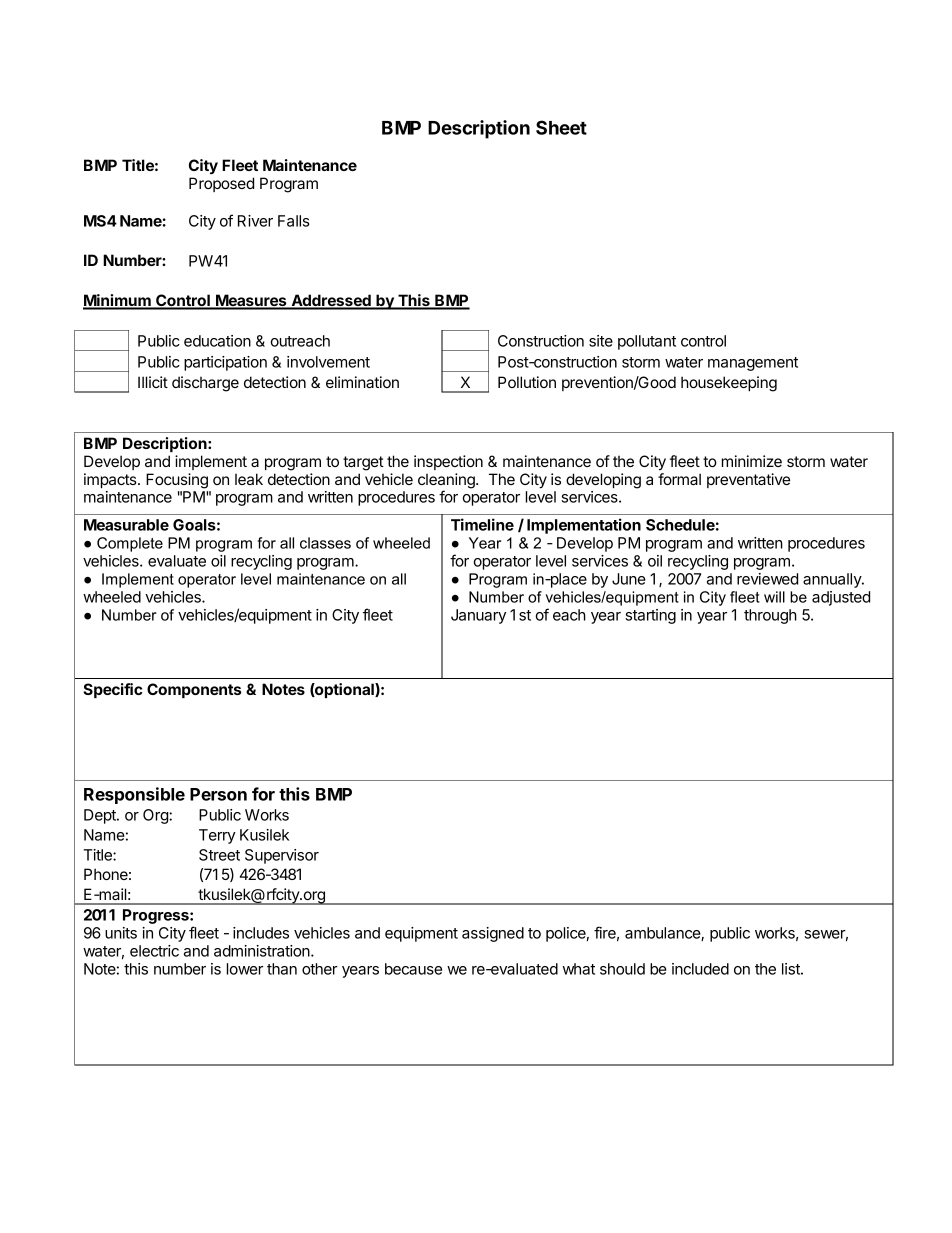  Describe the element at coordinates (130, 544) in the screenshot. I see `Complete` at that location.
